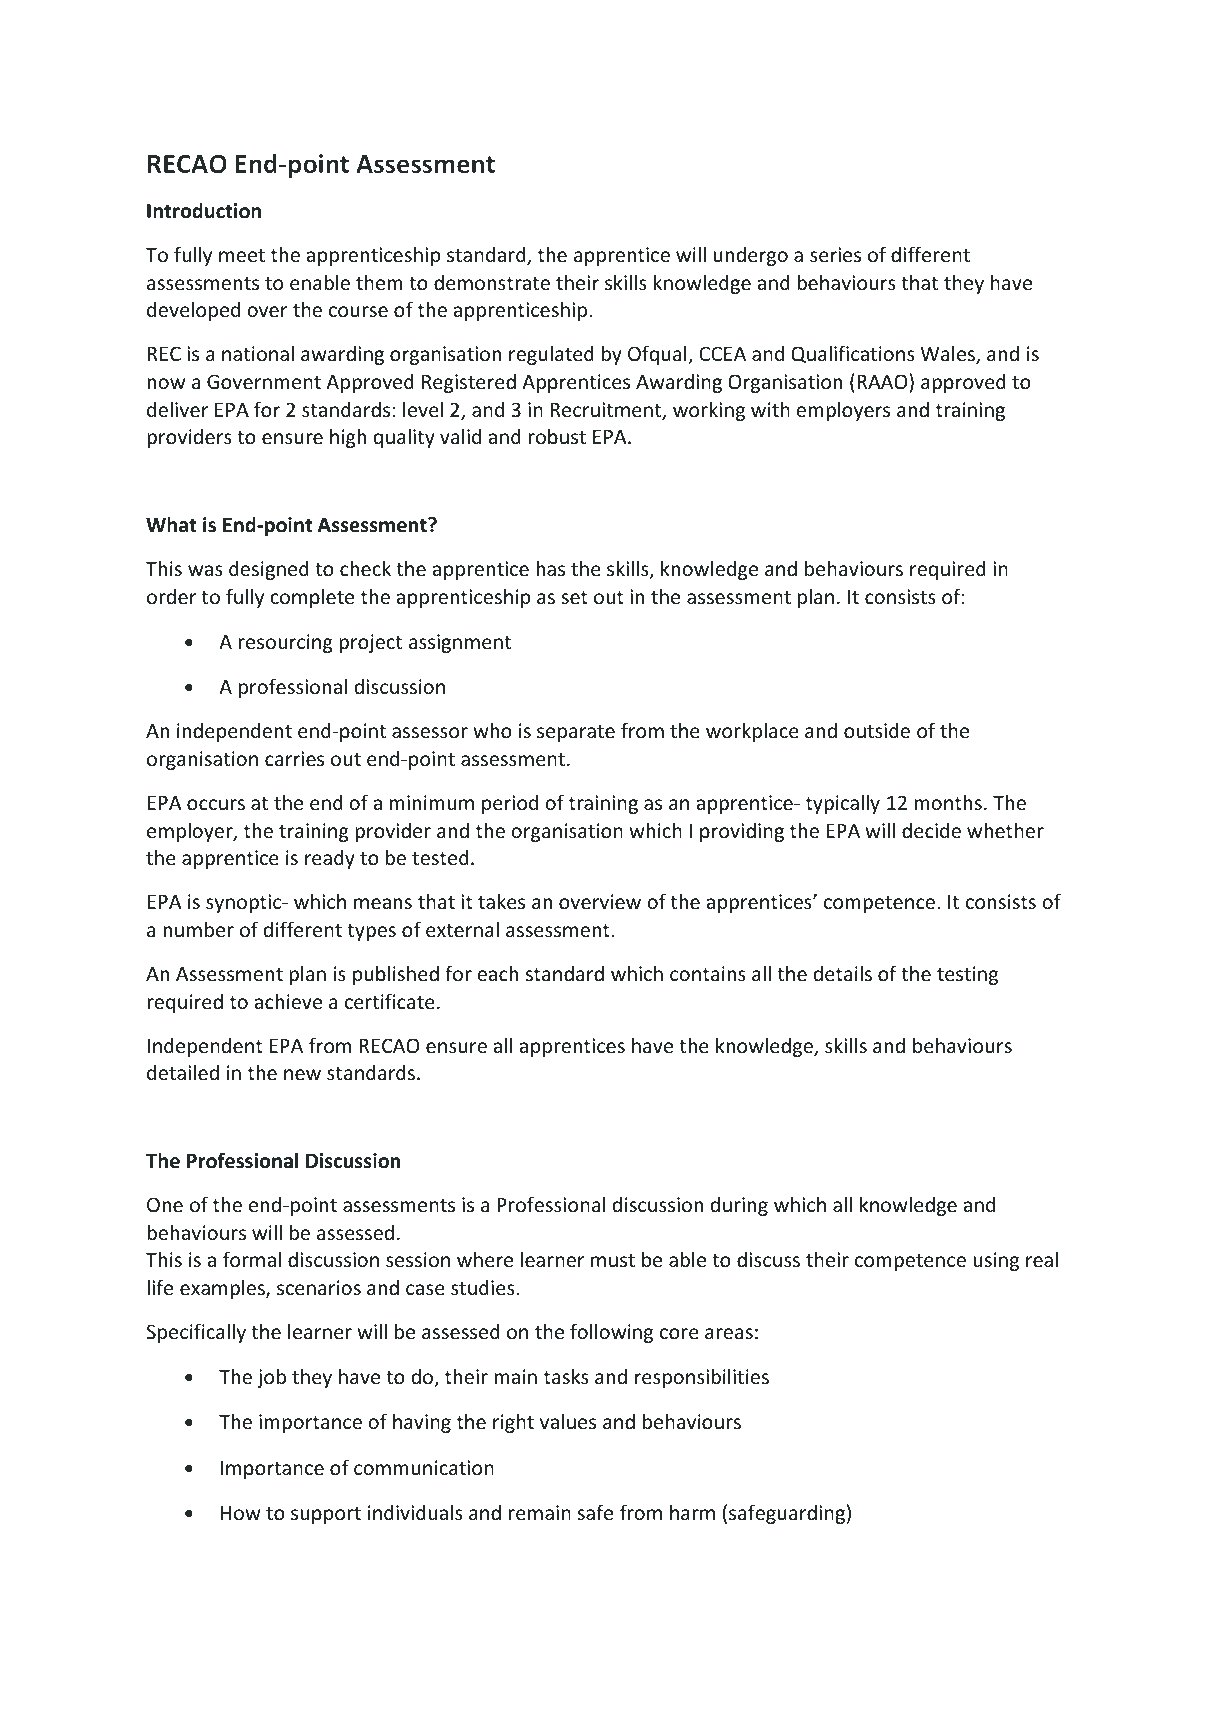  Describe the element at coordinates (692, 1512) in the screenshot. I see `harm` at that location.
